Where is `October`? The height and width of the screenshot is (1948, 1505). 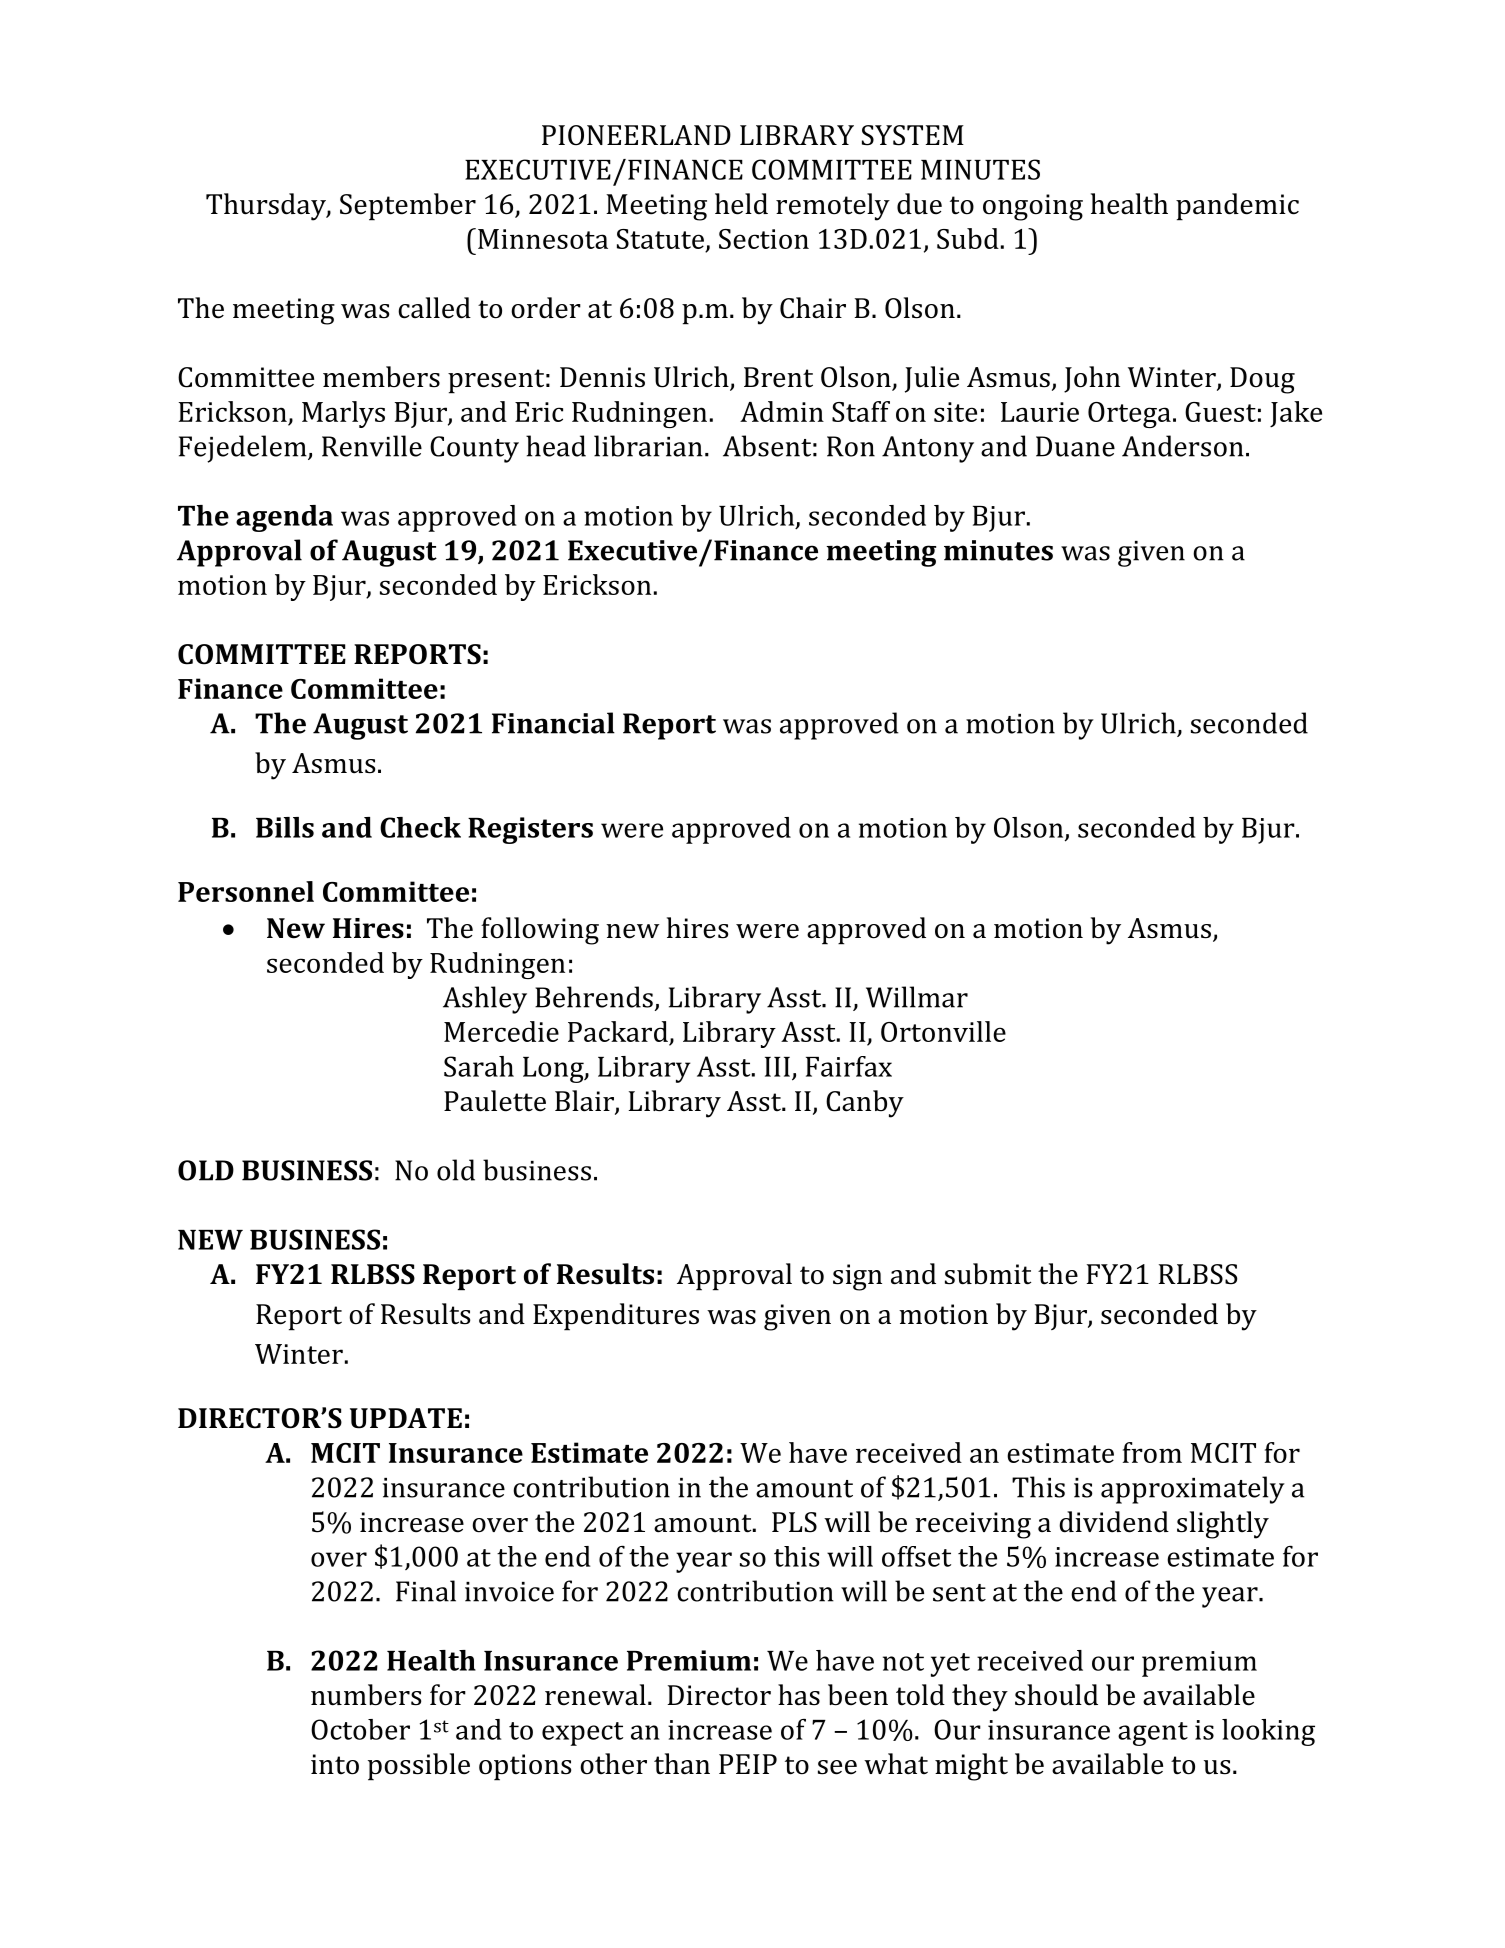
October is located at coordinates (360, 1729).
